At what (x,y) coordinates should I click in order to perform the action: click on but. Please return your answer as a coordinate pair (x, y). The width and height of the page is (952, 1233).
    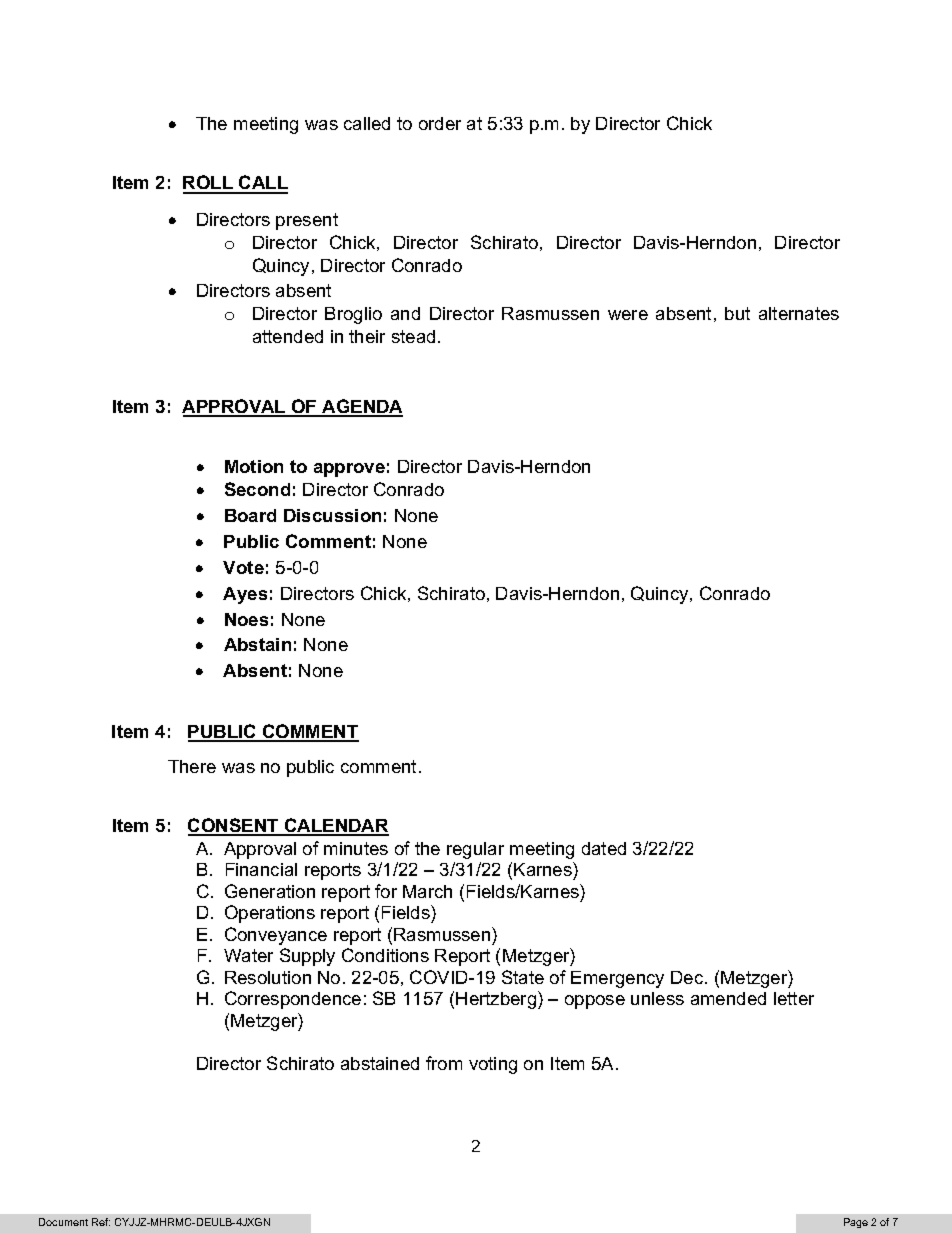
    Looking at the image, I should click on (737, 313).
